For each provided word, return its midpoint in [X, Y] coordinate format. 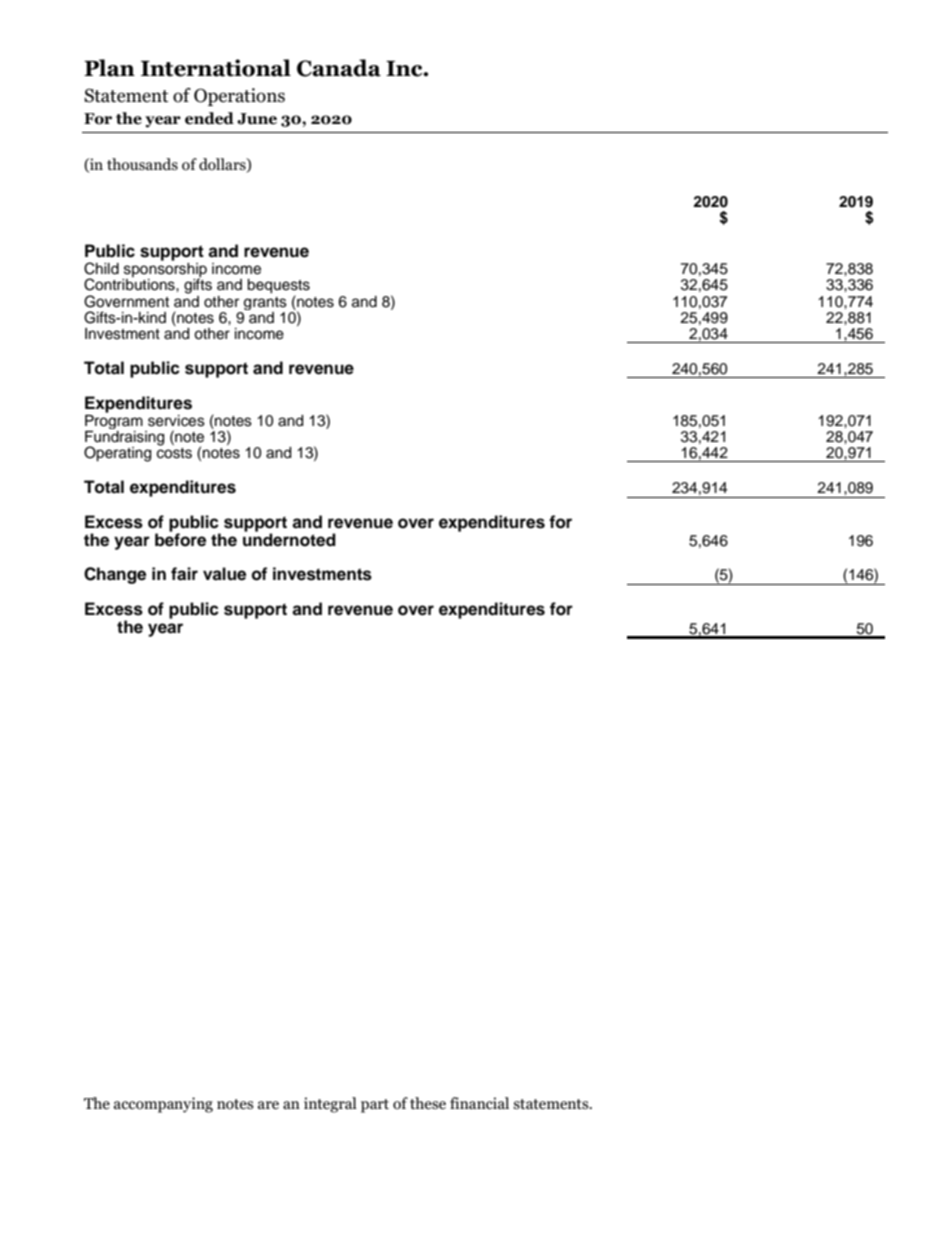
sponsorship [164, 270]
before [180, 539]
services [176, 421]
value [224, 574]
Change [115, 575]
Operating [117, 454]
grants [265, 303]
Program [114, 420]
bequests [278, 287]
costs [174, 452]
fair [184, 574]
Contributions [130, 283]
